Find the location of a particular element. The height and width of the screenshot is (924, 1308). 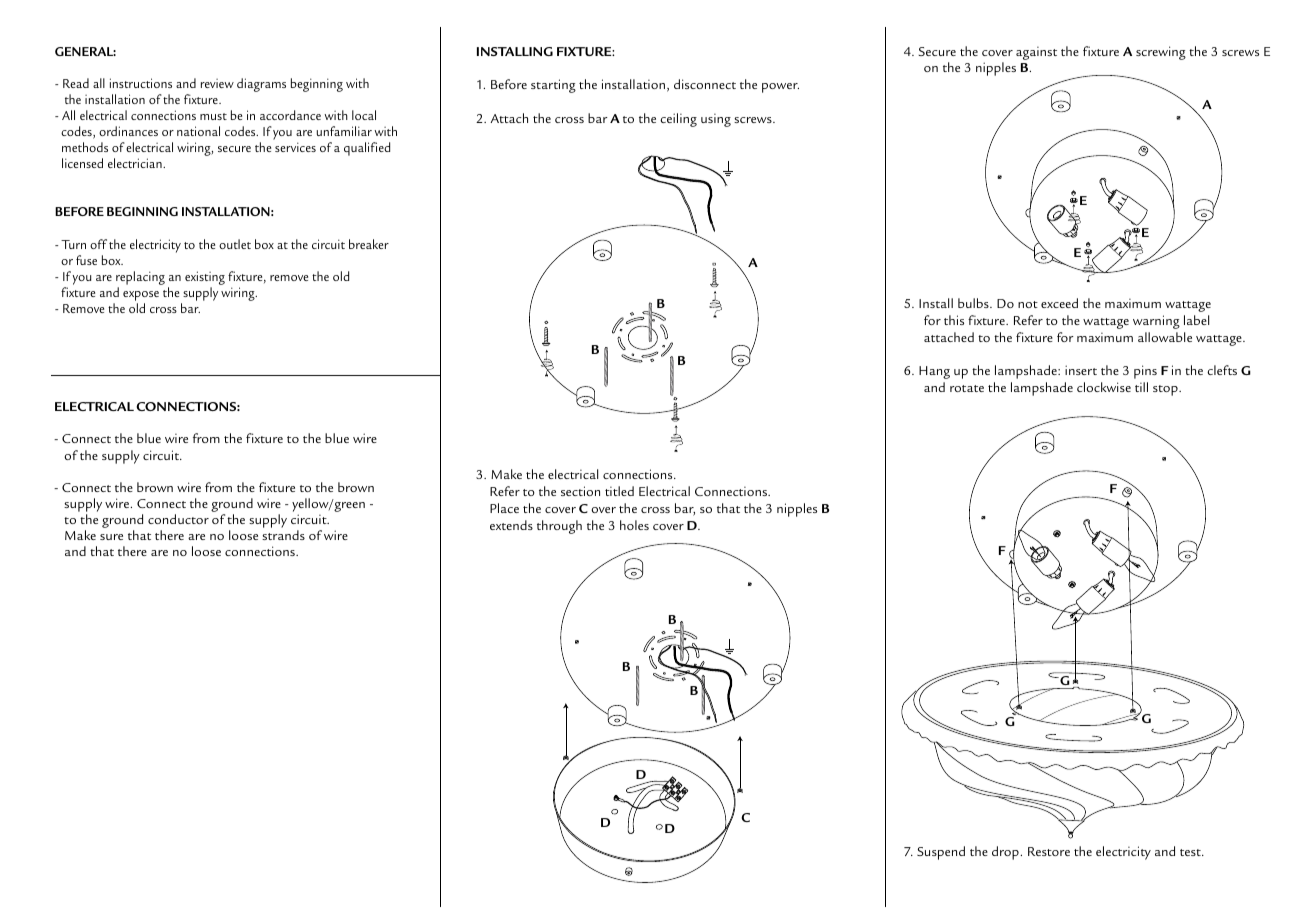

drop is located at coordinates (1005, 853).
